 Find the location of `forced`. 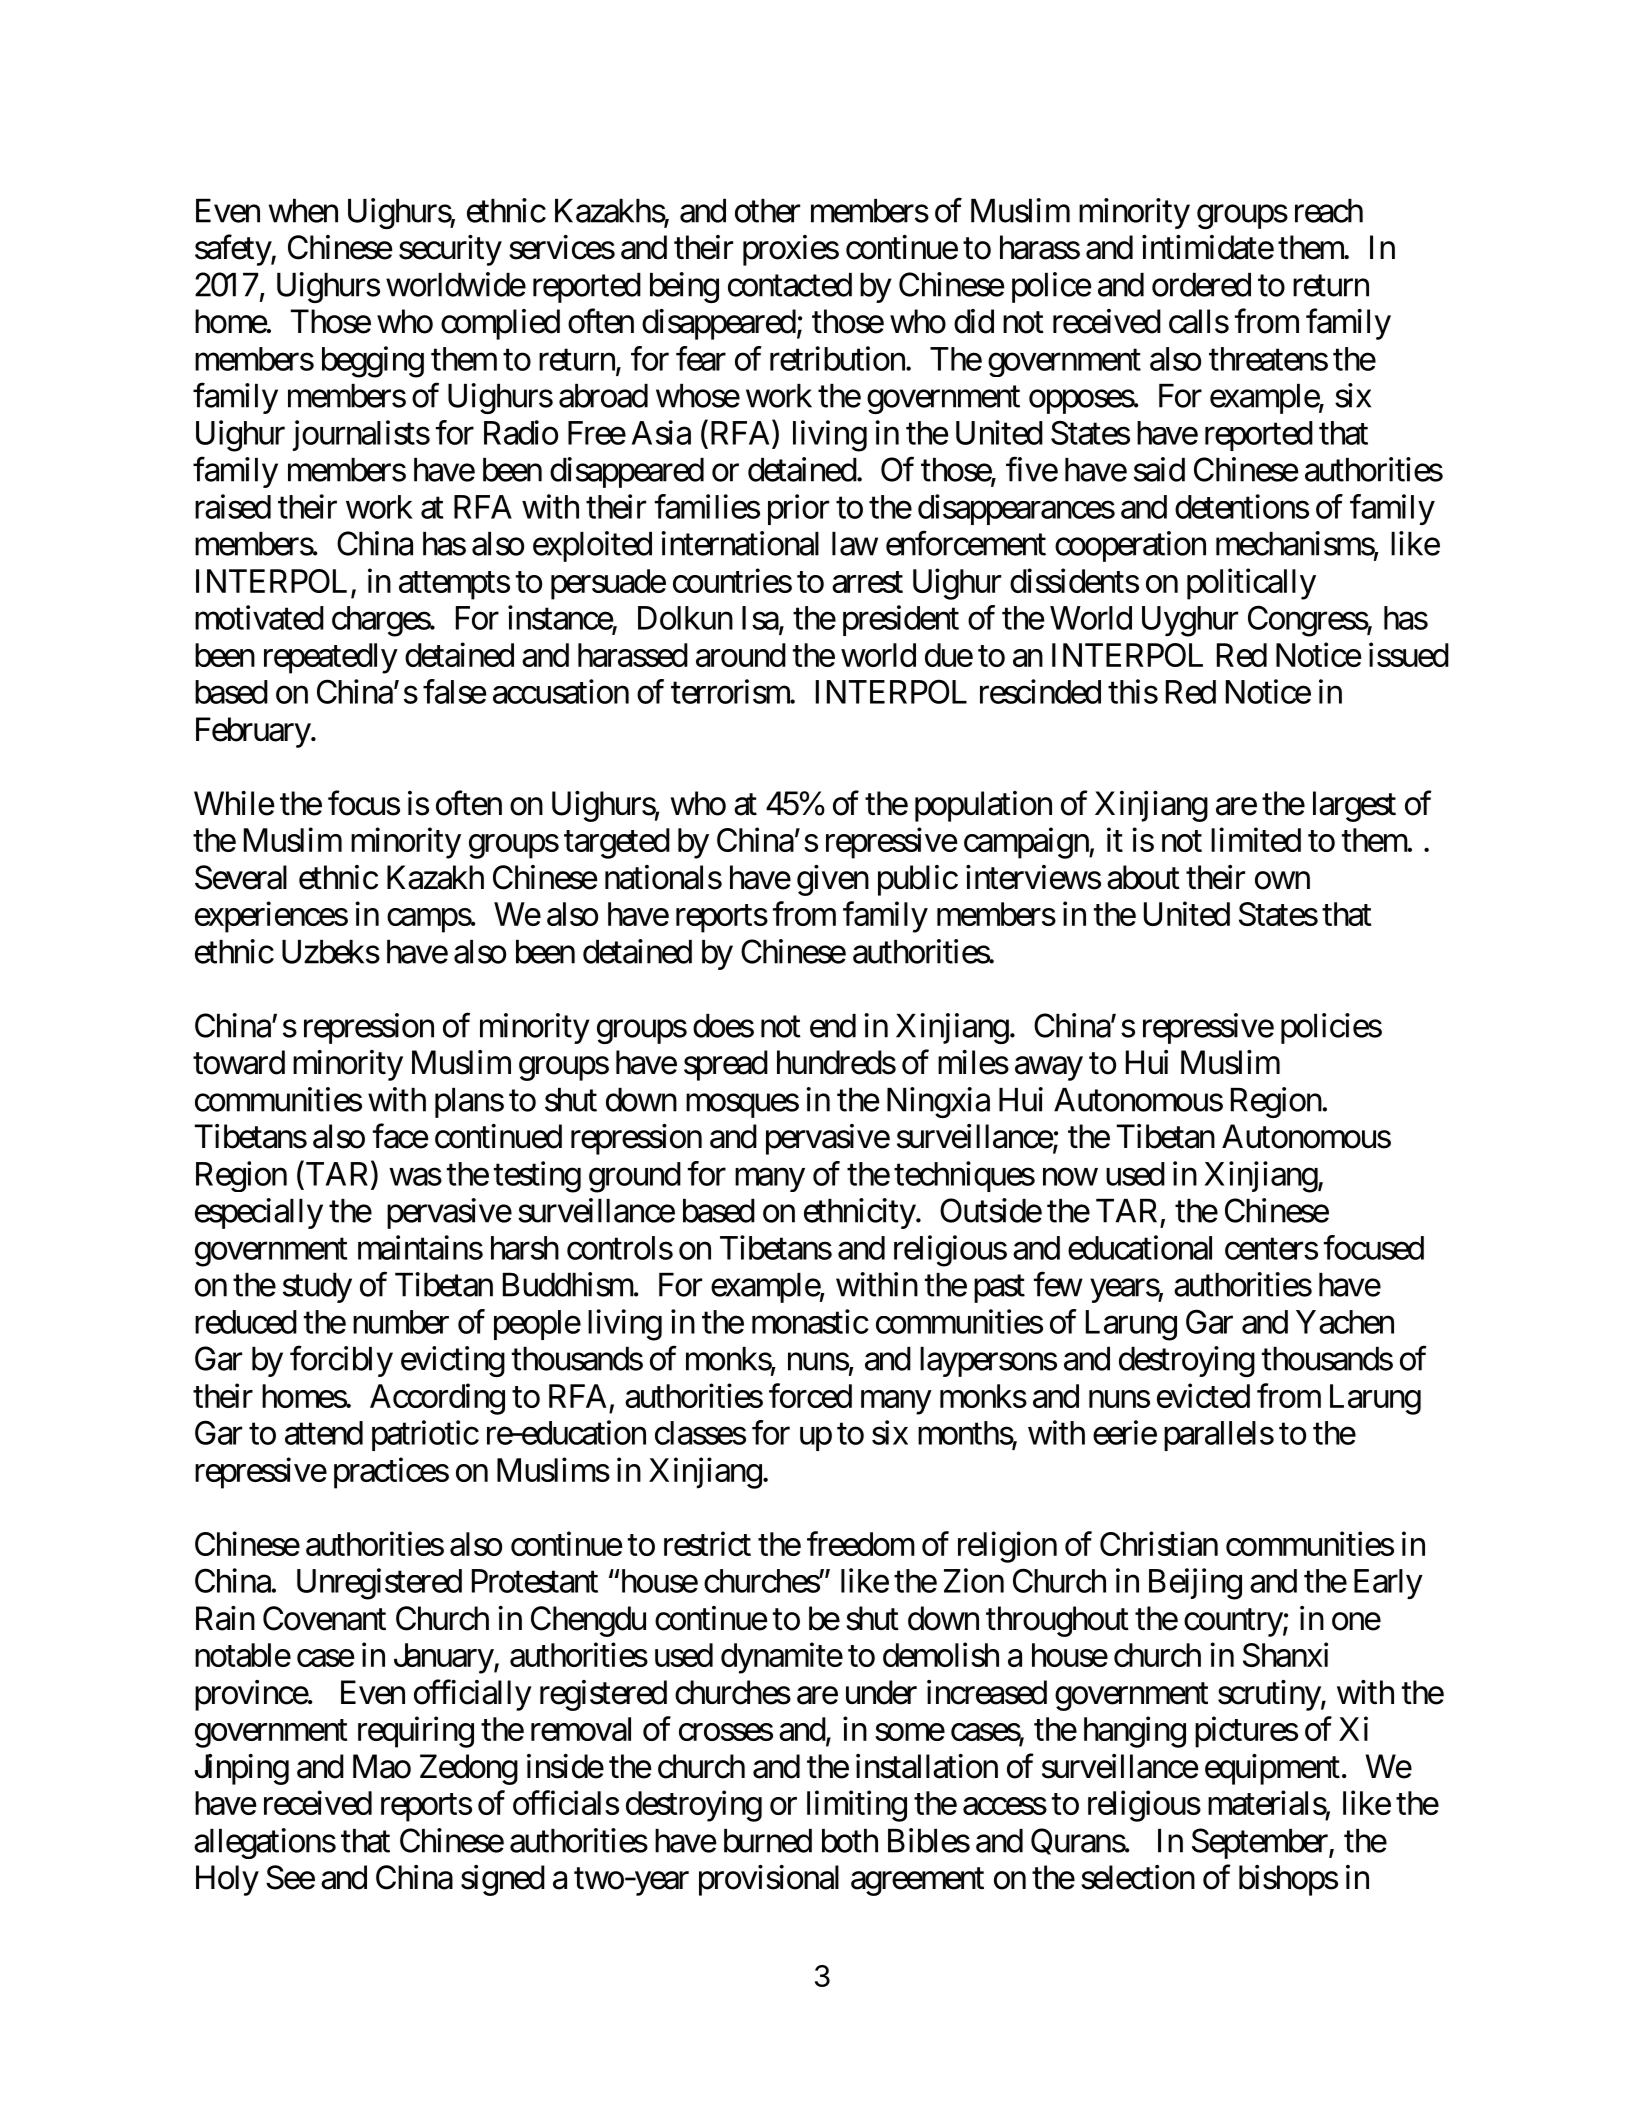

forced is located at coordinates (810, 1395).
